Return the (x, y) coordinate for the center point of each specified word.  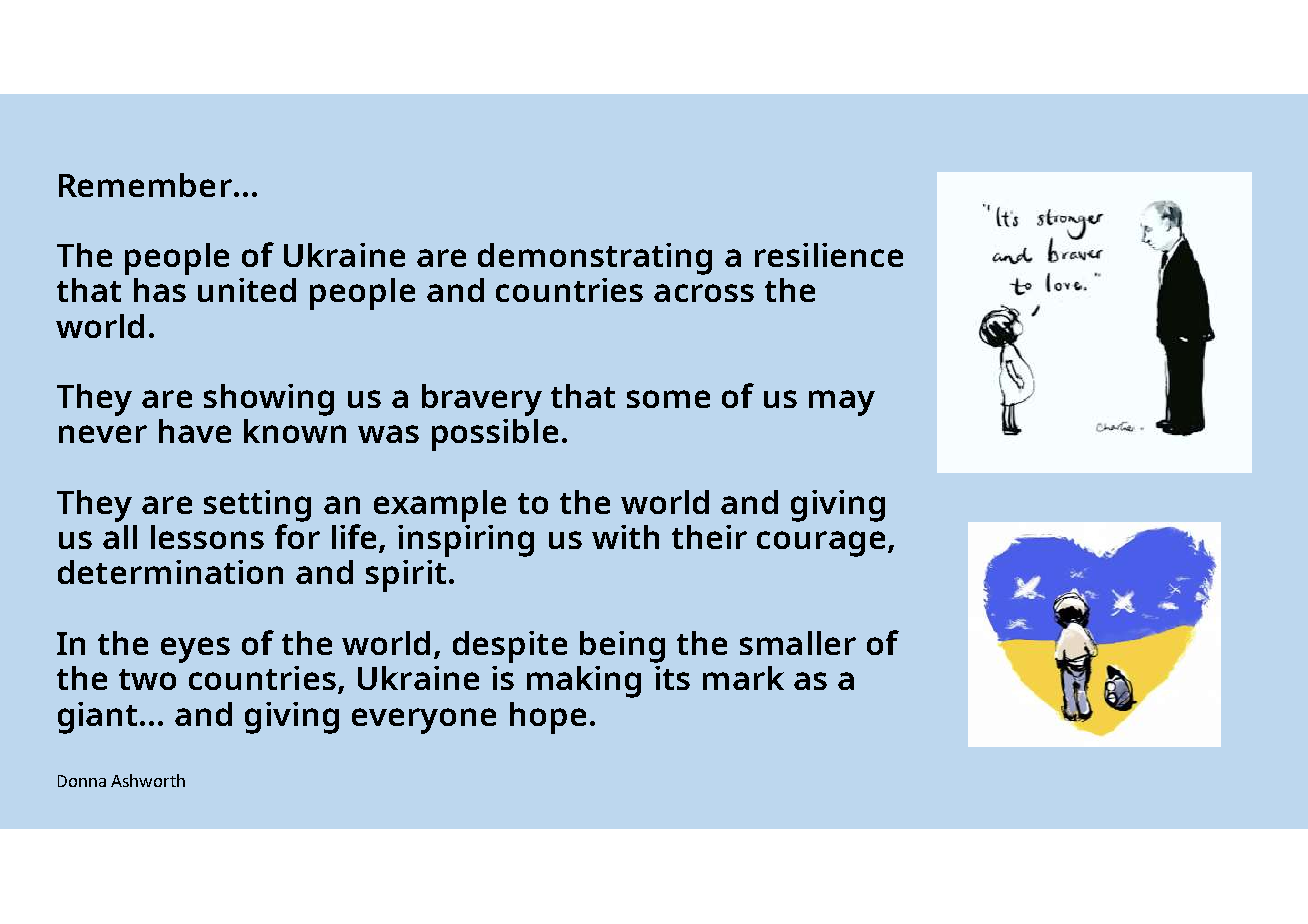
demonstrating (595, 259)
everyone (424, 721)
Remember (145, 185)
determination (170, 572)
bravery (482, 400)
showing (269, 400)
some (668, 399)
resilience (829, 255)
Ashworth (148, 780)
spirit (406, 576)
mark (743, 678)
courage (821, 544)
